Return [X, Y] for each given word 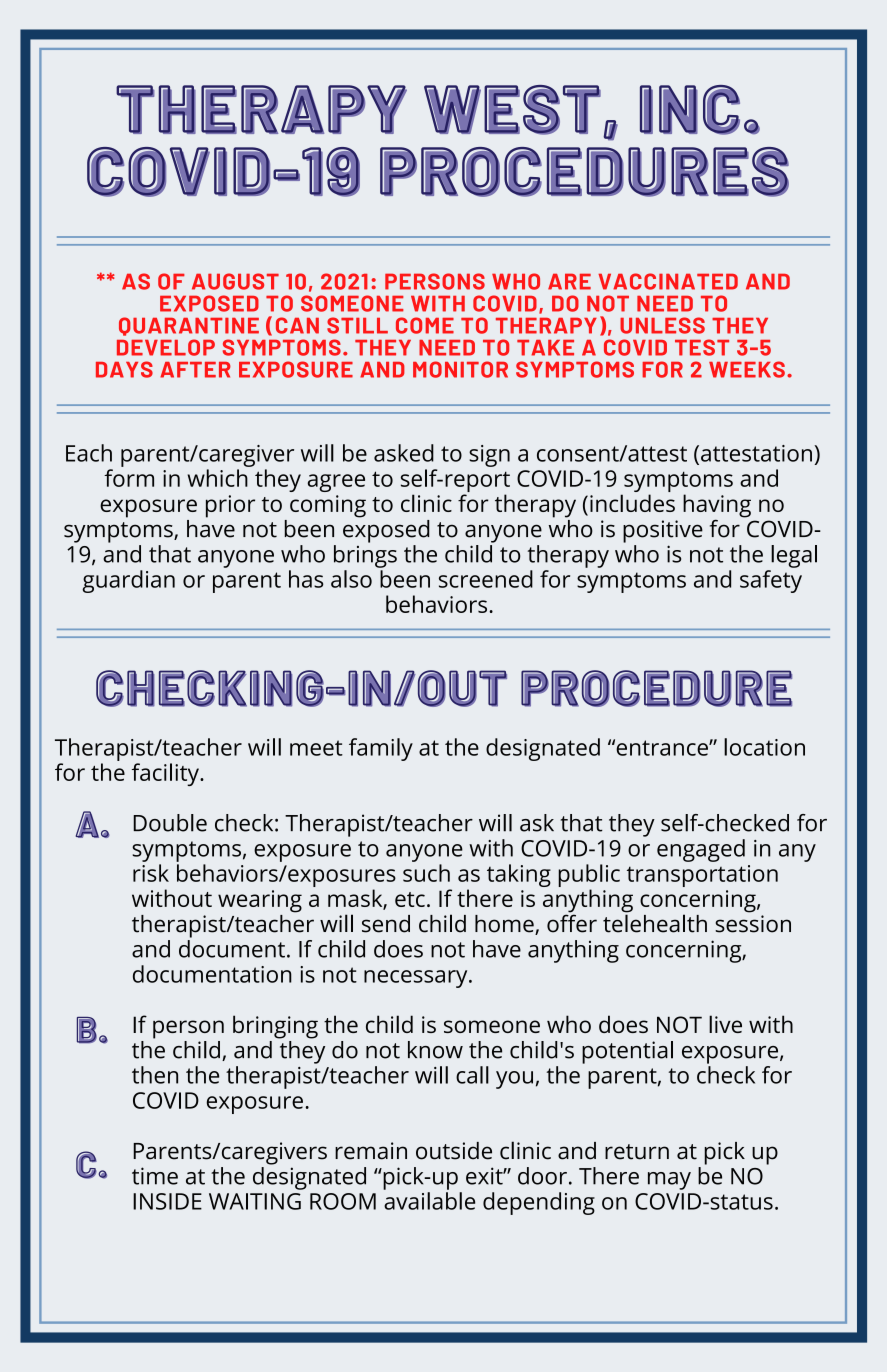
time [155, 1176]
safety [771, 581]
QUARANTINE [189, 326]
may [669, 1181]
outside [454, 1151]
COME [425, 325]
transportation [702, 876]
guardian [128, 581]
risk [151, 873]
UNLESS [662, 325]
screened [486, 579]
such [426, 873]
